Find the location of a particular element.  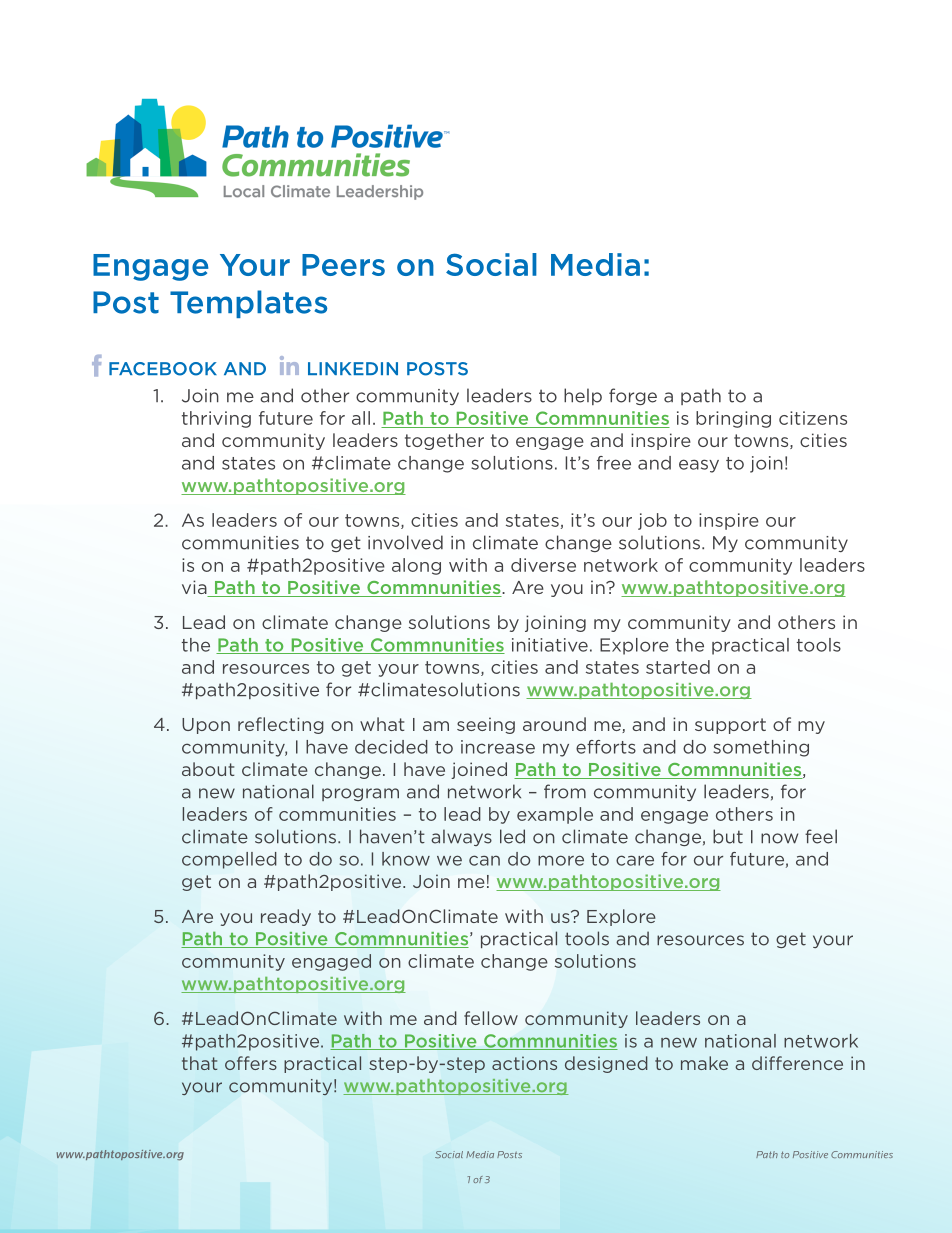

Upon is located at coordinates (206, 726).
